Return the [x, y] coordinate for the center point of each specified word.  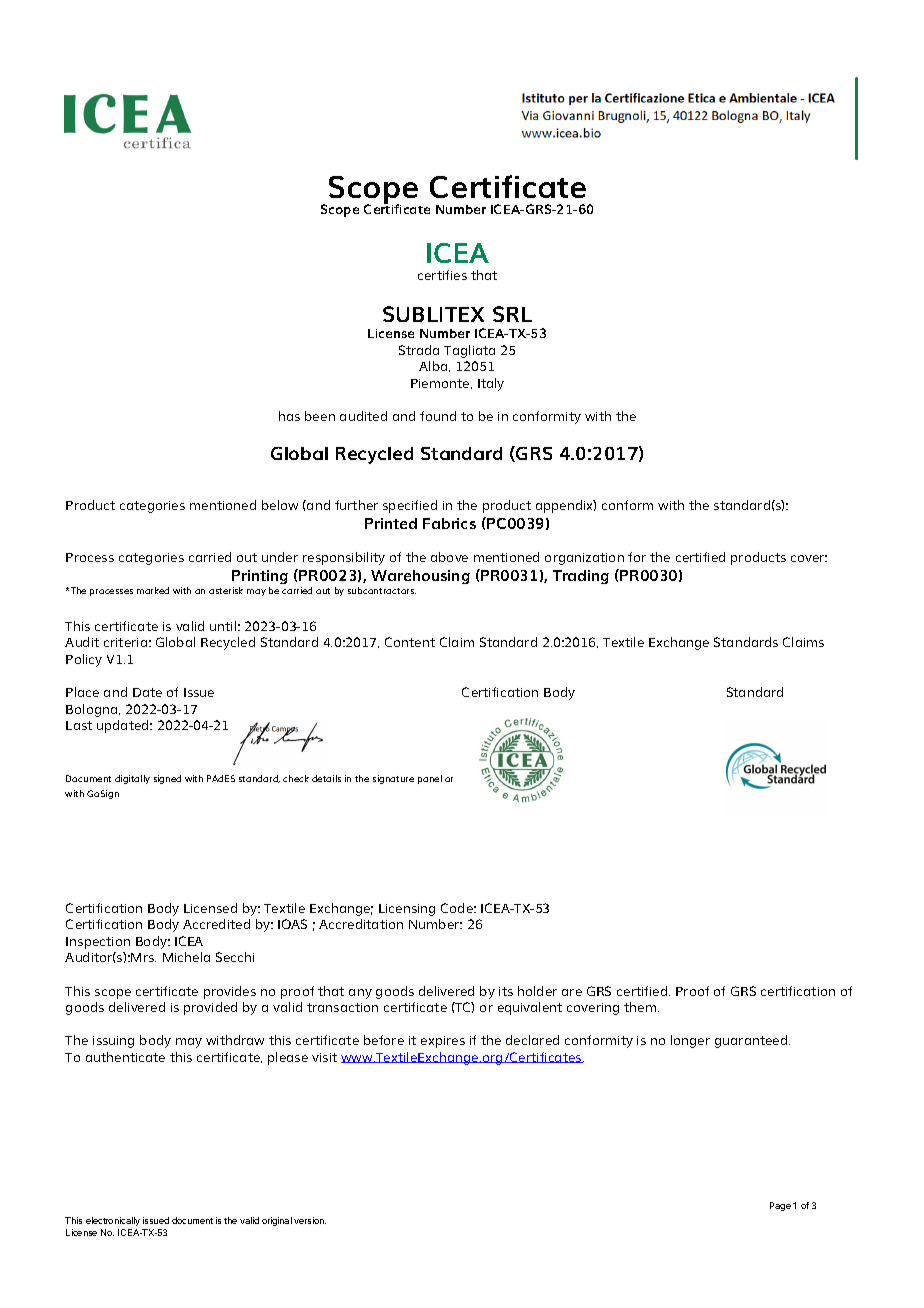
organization [584, 559]
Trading [581, 577]
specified [410, 506]
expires [443, 1042]
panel [430, 779]
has [289, 416]
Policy [84, 660]
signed [167, 779]
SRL [512, 314]
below [280, 505]
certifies [442, 275]
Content [410, 642]
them [641, 1007]
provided [210, 1008]
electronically [113, 1221]
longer [690, 1041]
